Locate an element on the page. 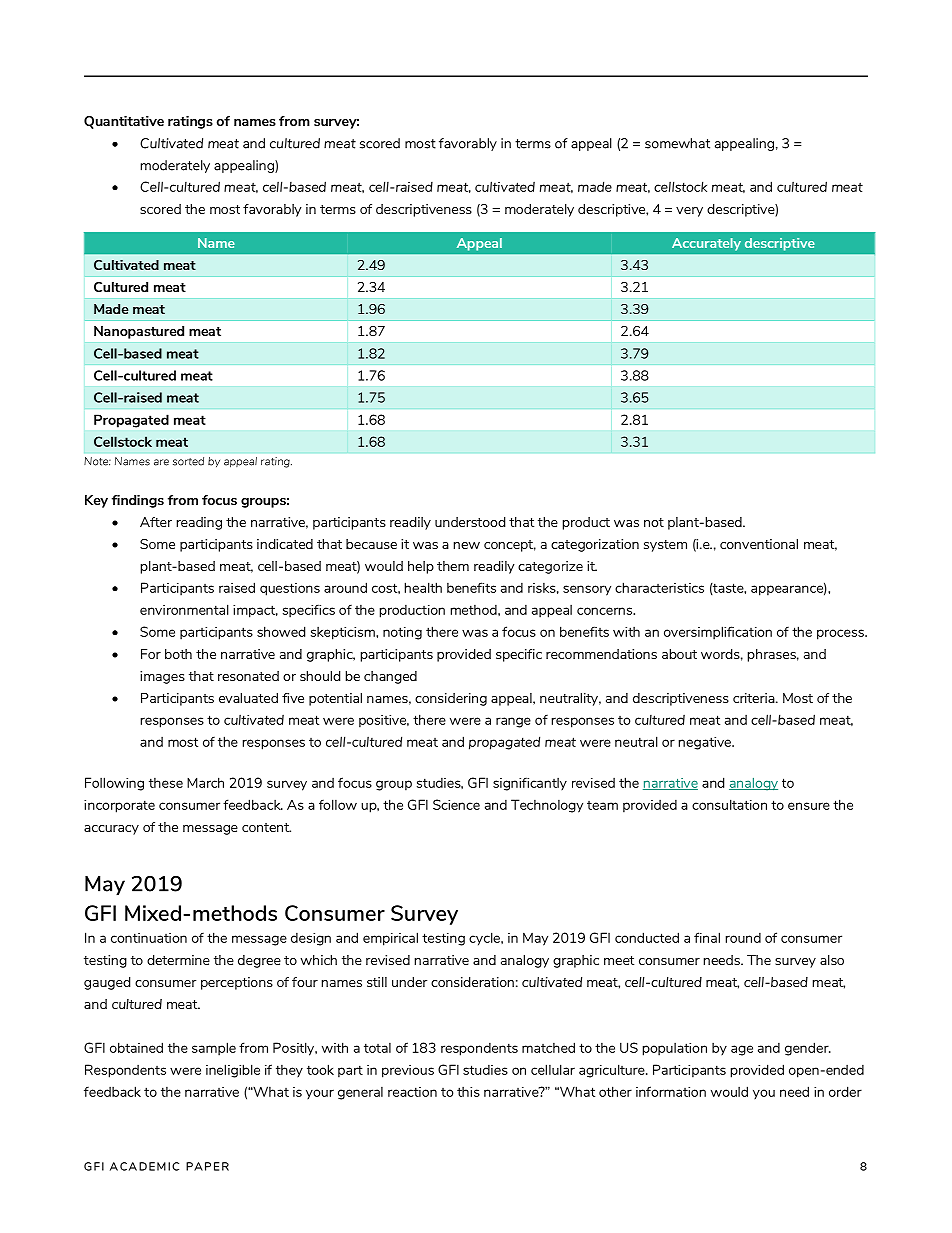  this is located at coordinates (468, 1092).
